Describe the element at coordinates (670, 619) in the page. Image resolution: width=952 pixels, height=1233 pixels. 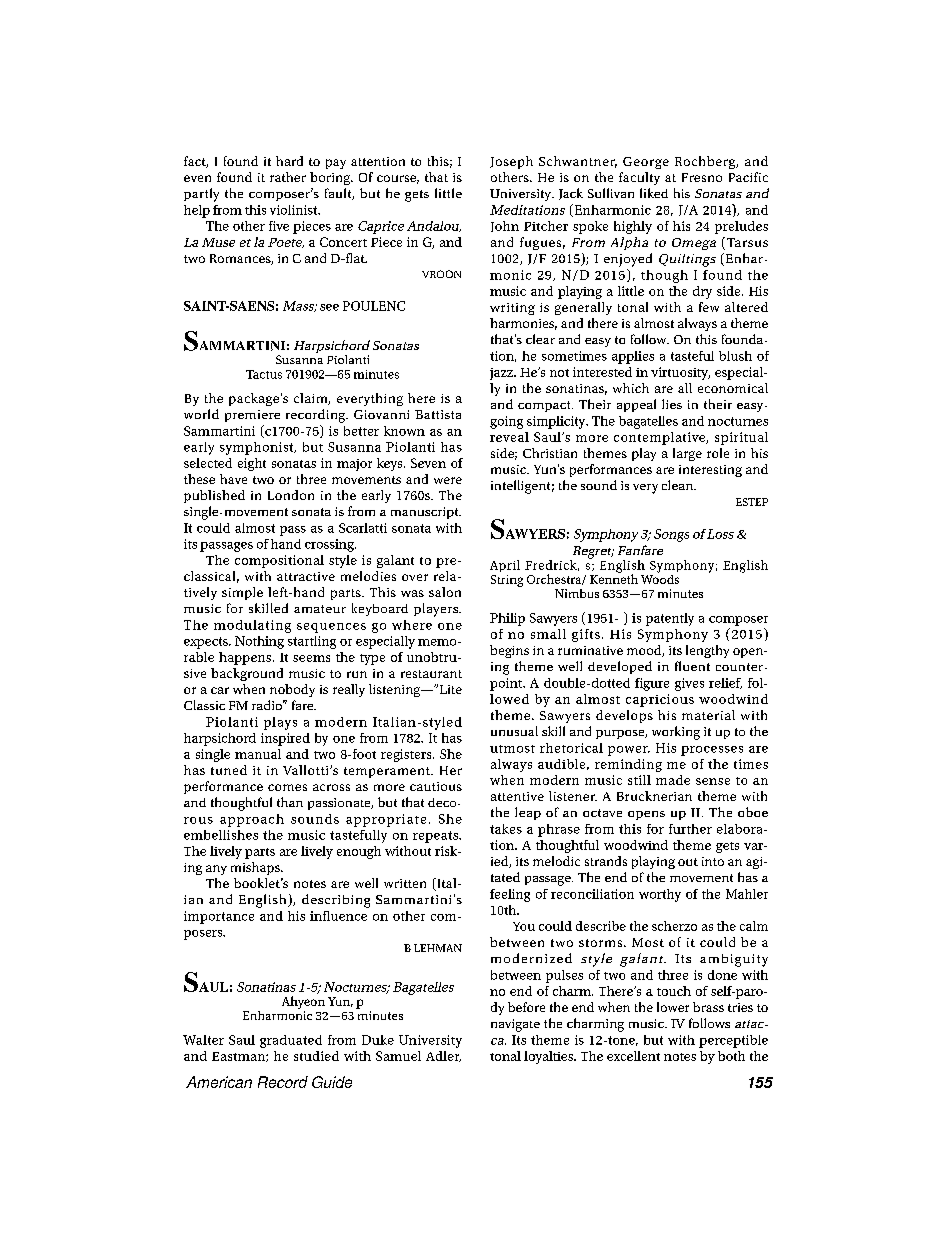
I see `patently` at that location.
